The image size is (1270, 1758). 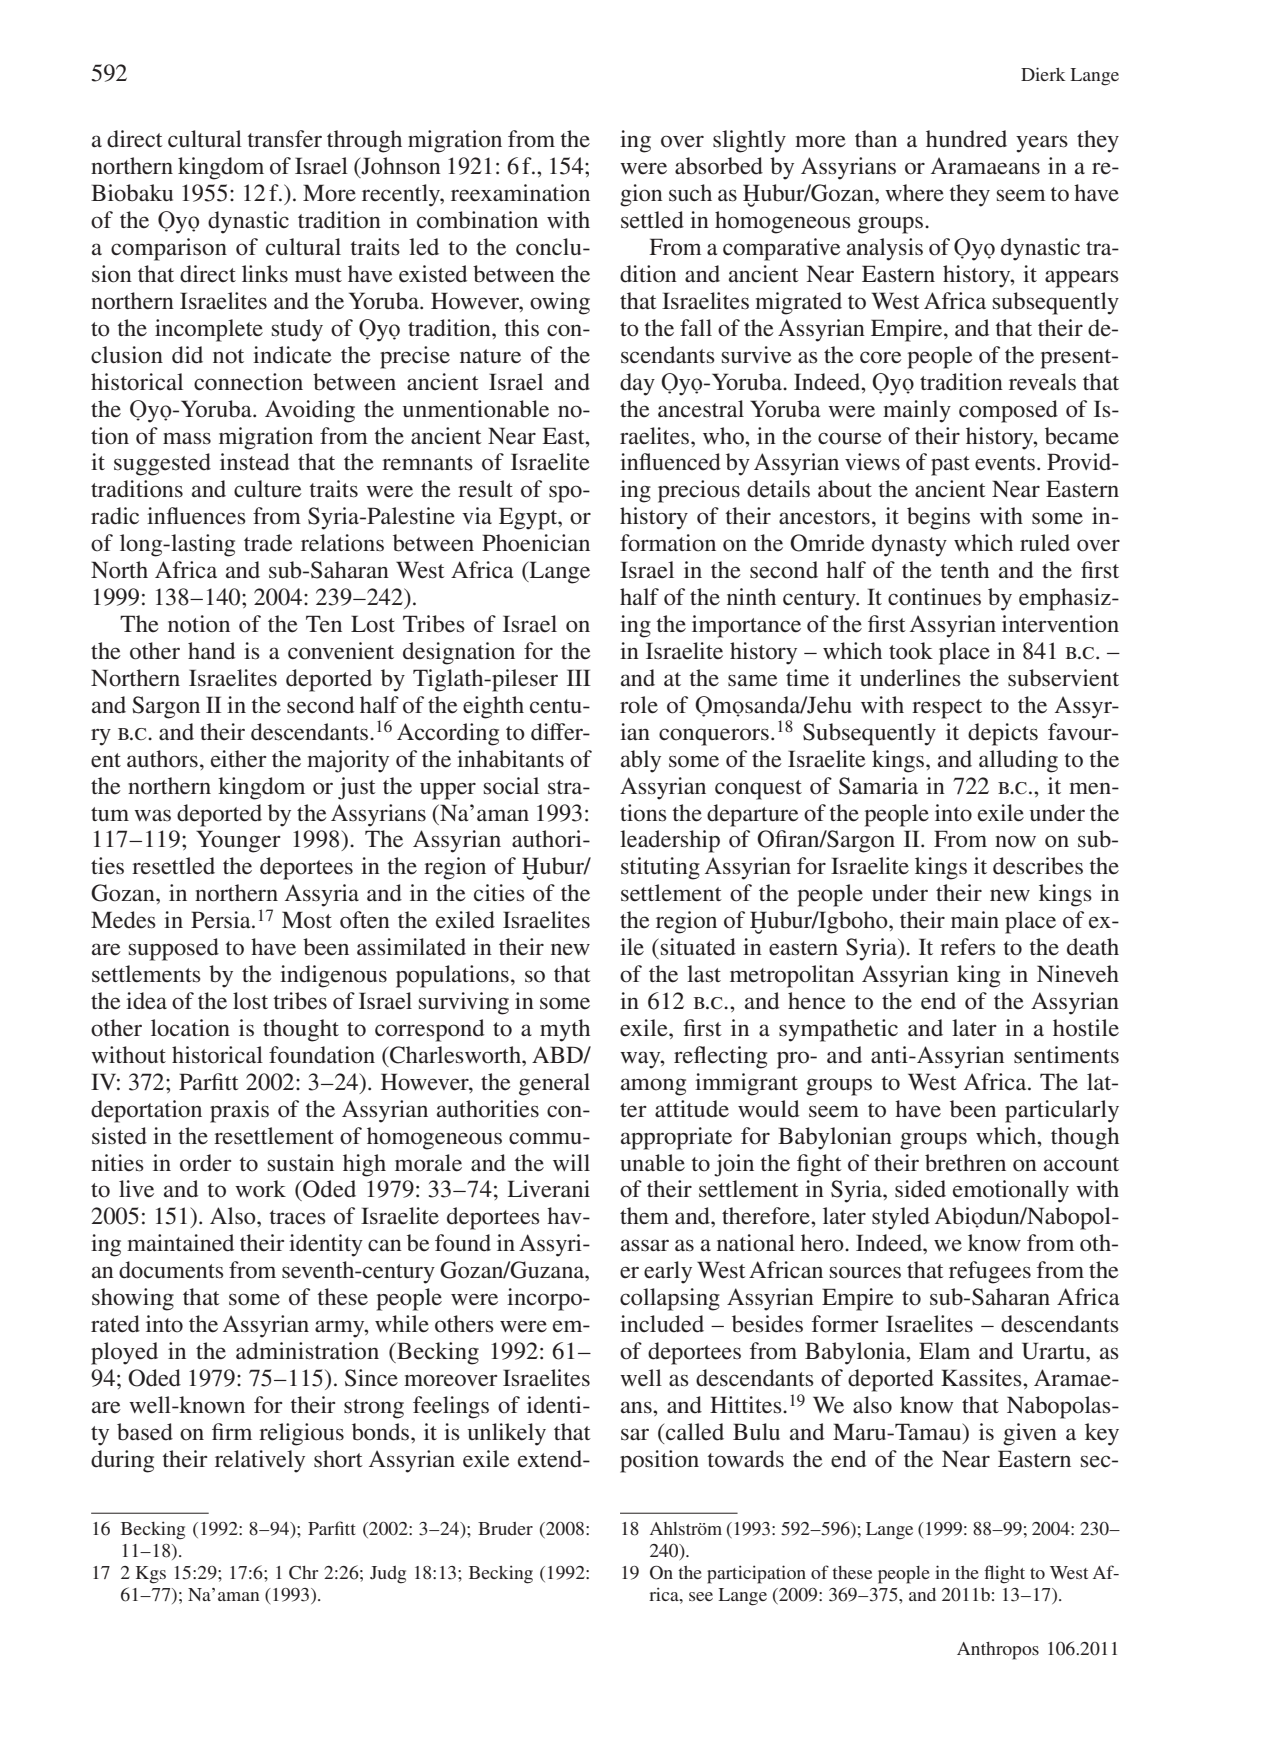 What do you see at coordinates (284, 139) in the document?
I see `transfer` at bounding box center [284, 139].
